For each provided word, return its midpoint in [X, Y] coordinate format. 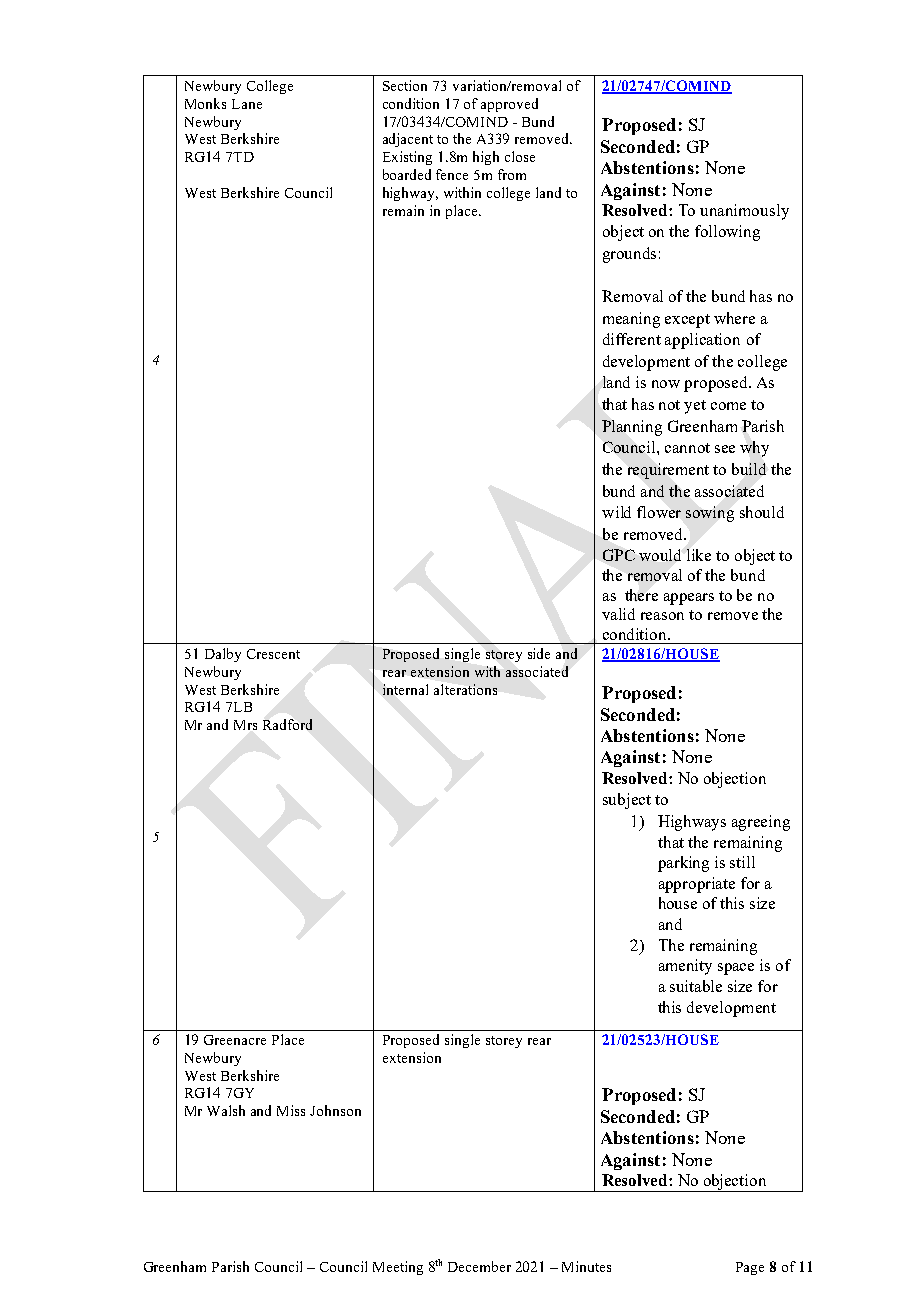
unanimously [744, 212]
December [479, 1266]
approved [509, 105]
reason [662, 616]
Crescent [273, 654]
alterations [465, 689]
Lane [247, 104]
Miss [291, 1110]
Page [750, 1268]
